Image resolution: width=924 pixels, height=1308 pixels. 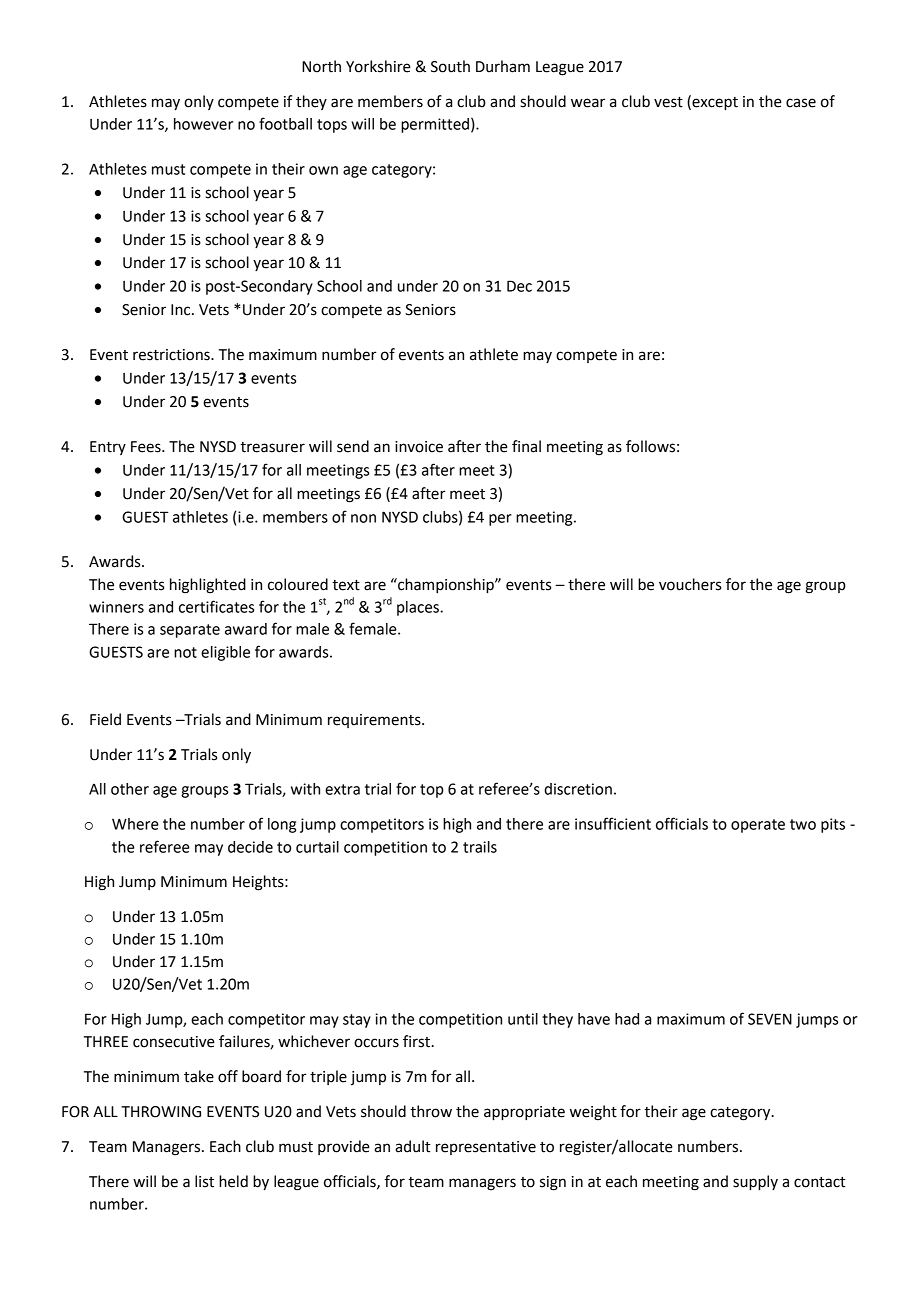 What do you see at coordinates (758, 826) in the screenshot?
I see `operate` at bounding box center [758, 826].
